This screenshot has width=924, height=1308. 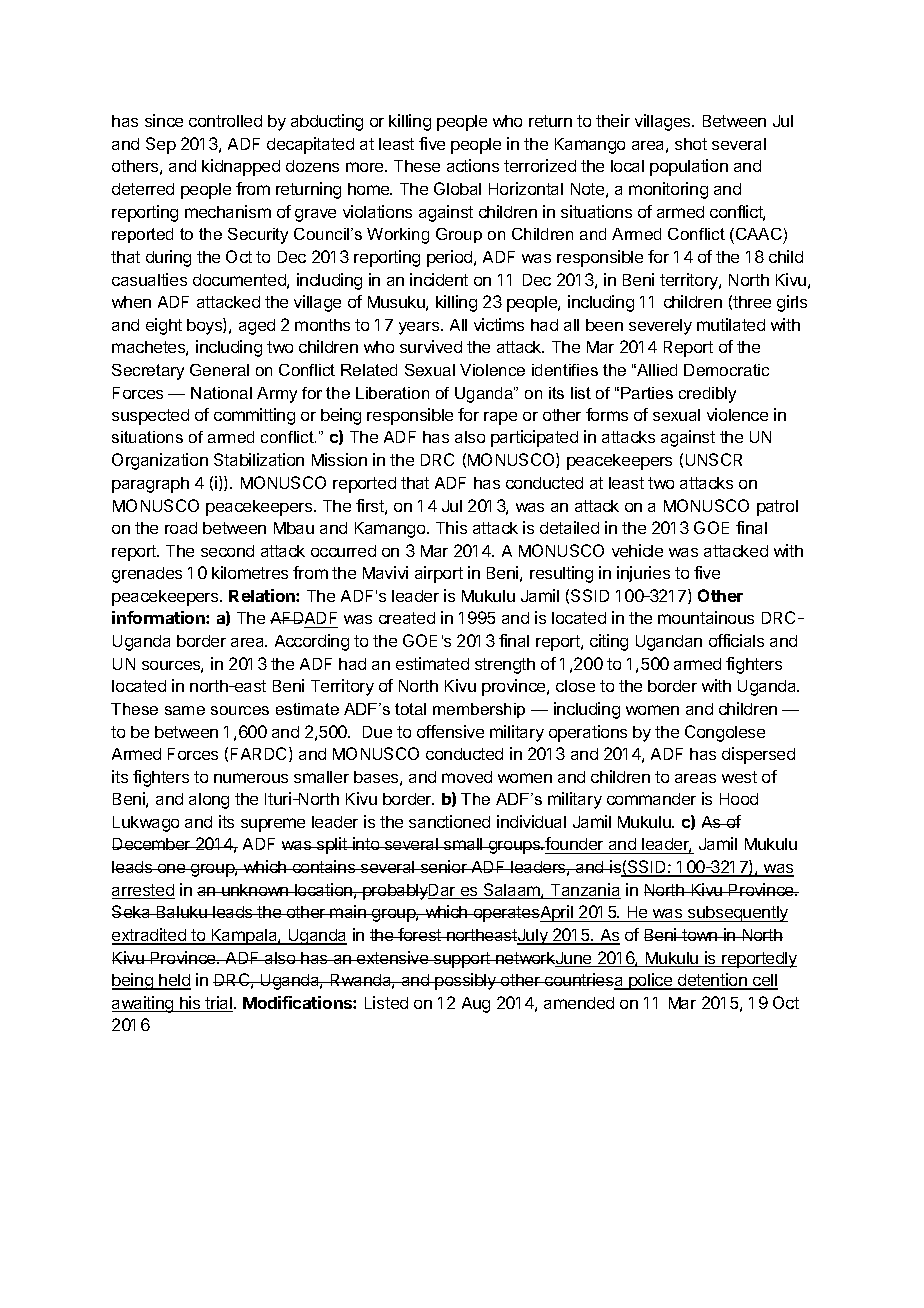 I want to click on held, so click(x=174, y=981).
